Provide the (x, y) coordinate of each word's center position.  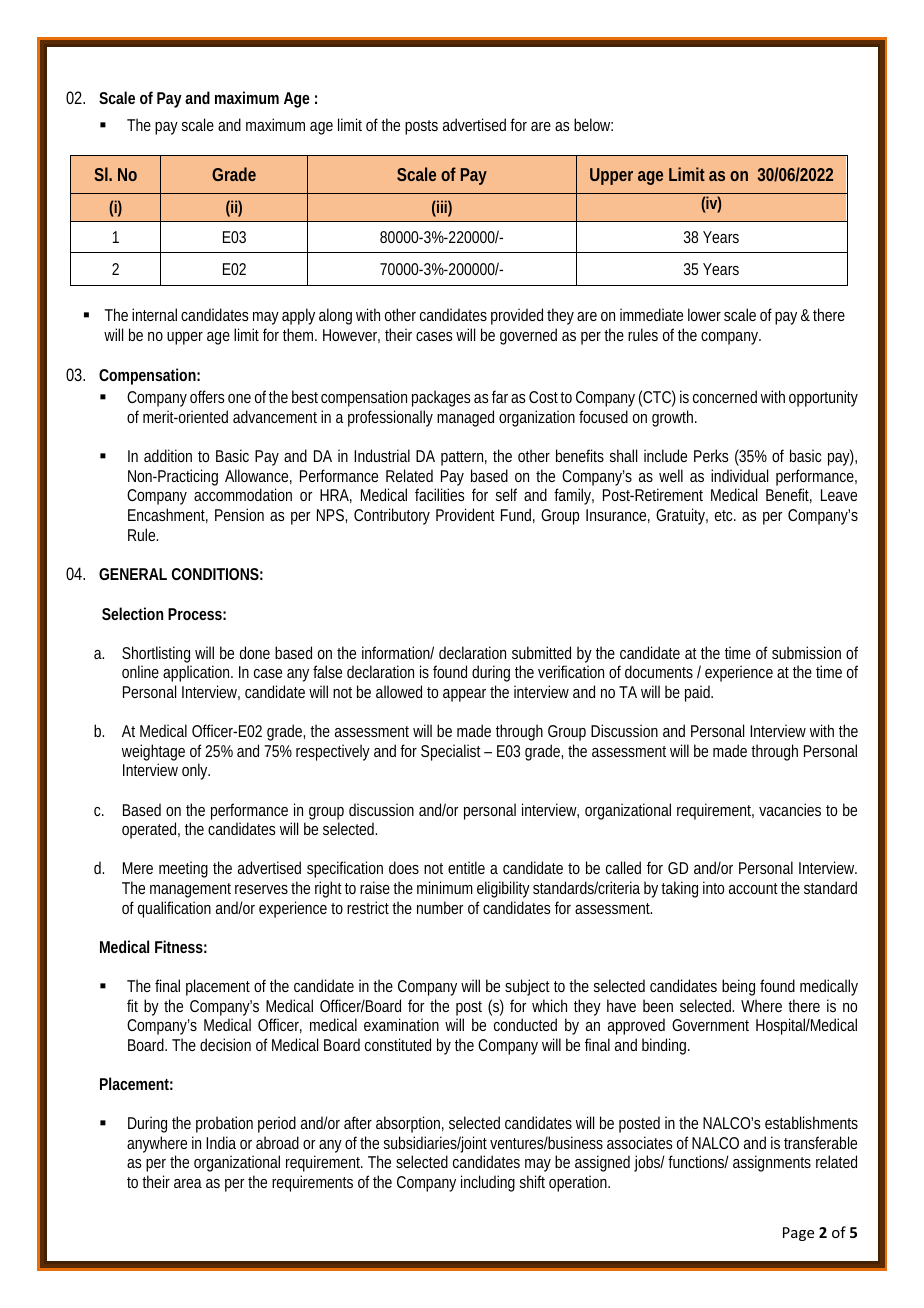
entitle (466, 867)
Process (197, 614)
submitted (541, 652)
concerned (725, 396)
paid (699, 693)
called (623, 867)
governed (528, 336)
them (300, 334)
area (188, 1183)
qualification (174, 909)
